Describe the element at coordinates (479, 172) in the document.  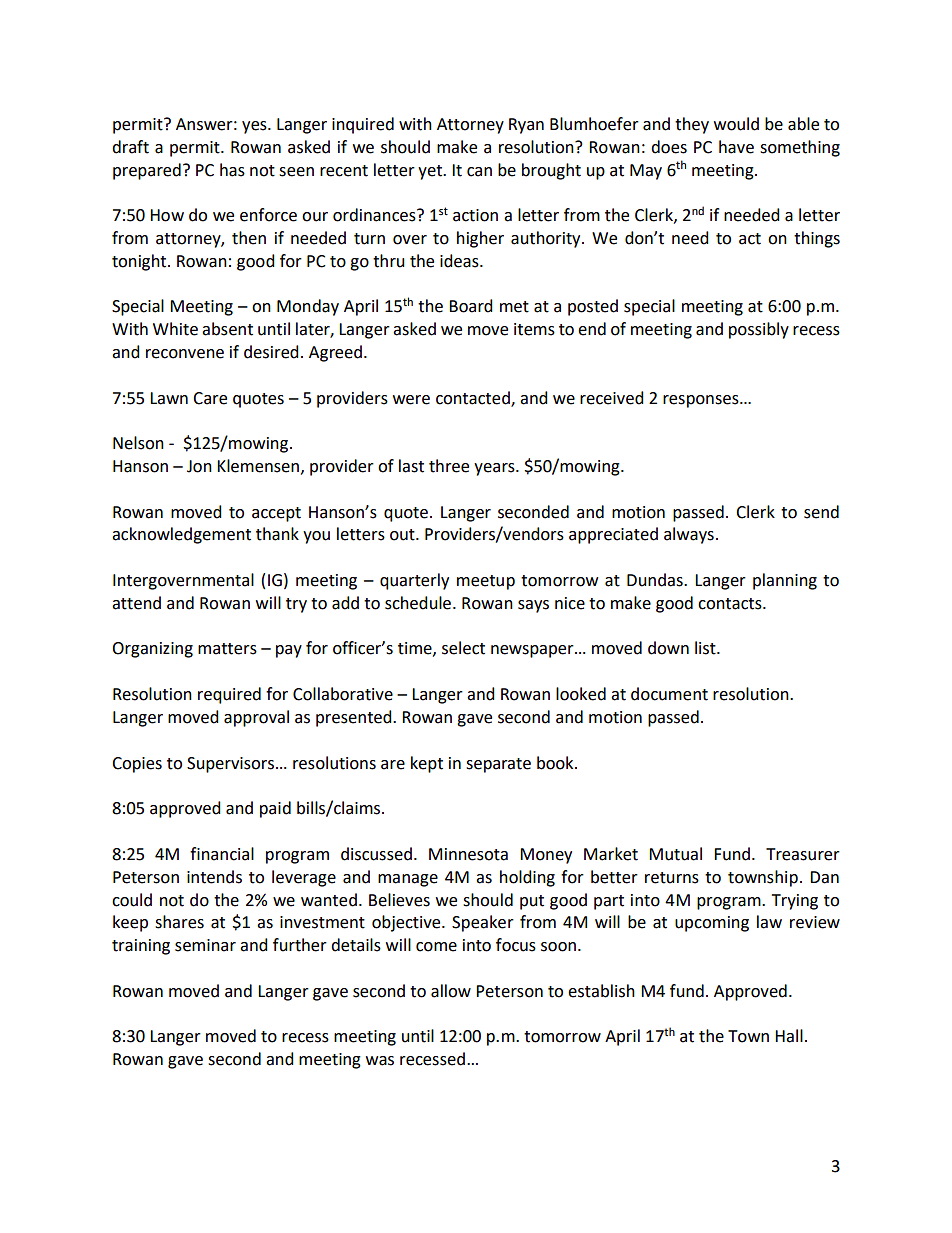
I see `can` at that location.
